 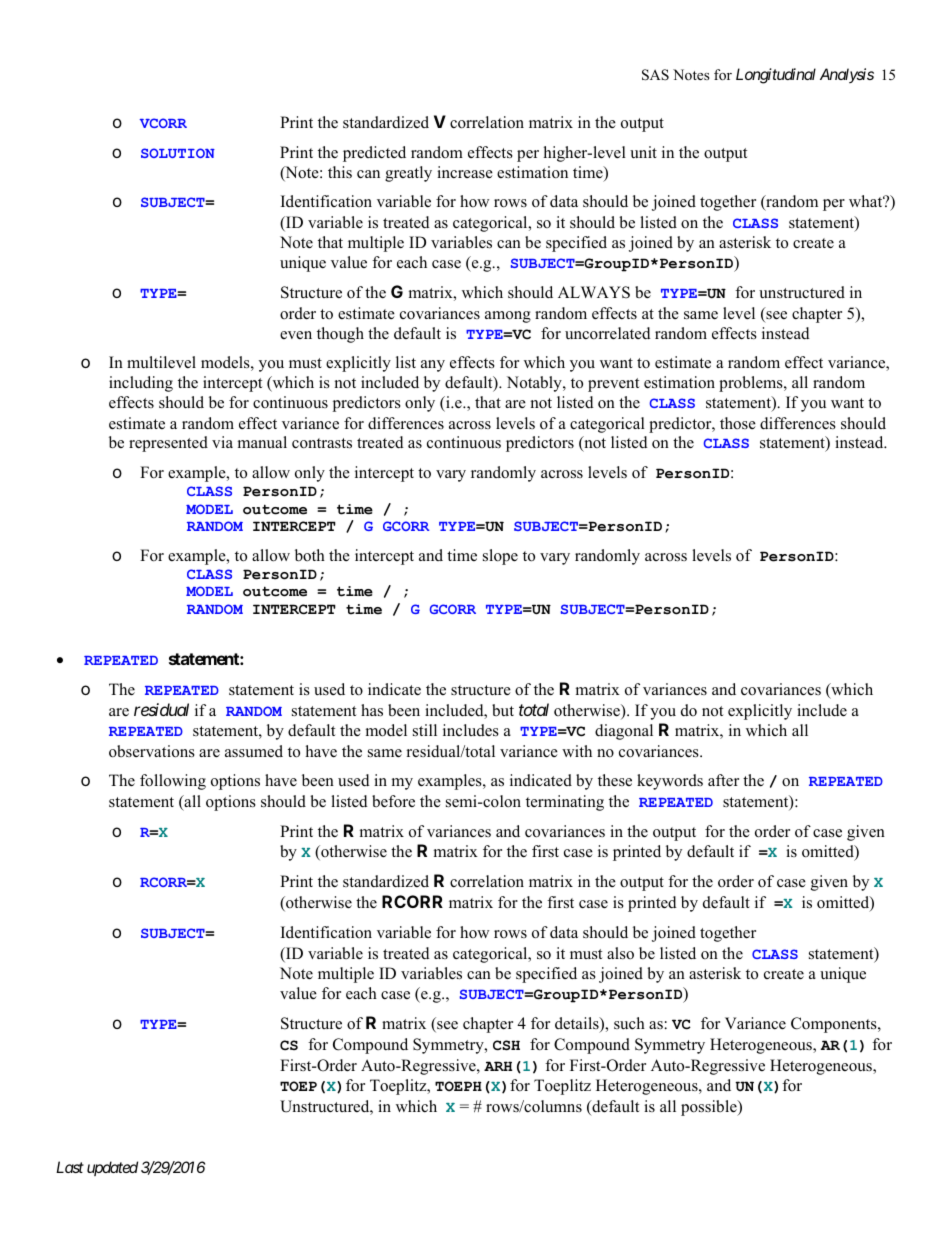 I want to click on diagonal, so click(x=624, y=732).
